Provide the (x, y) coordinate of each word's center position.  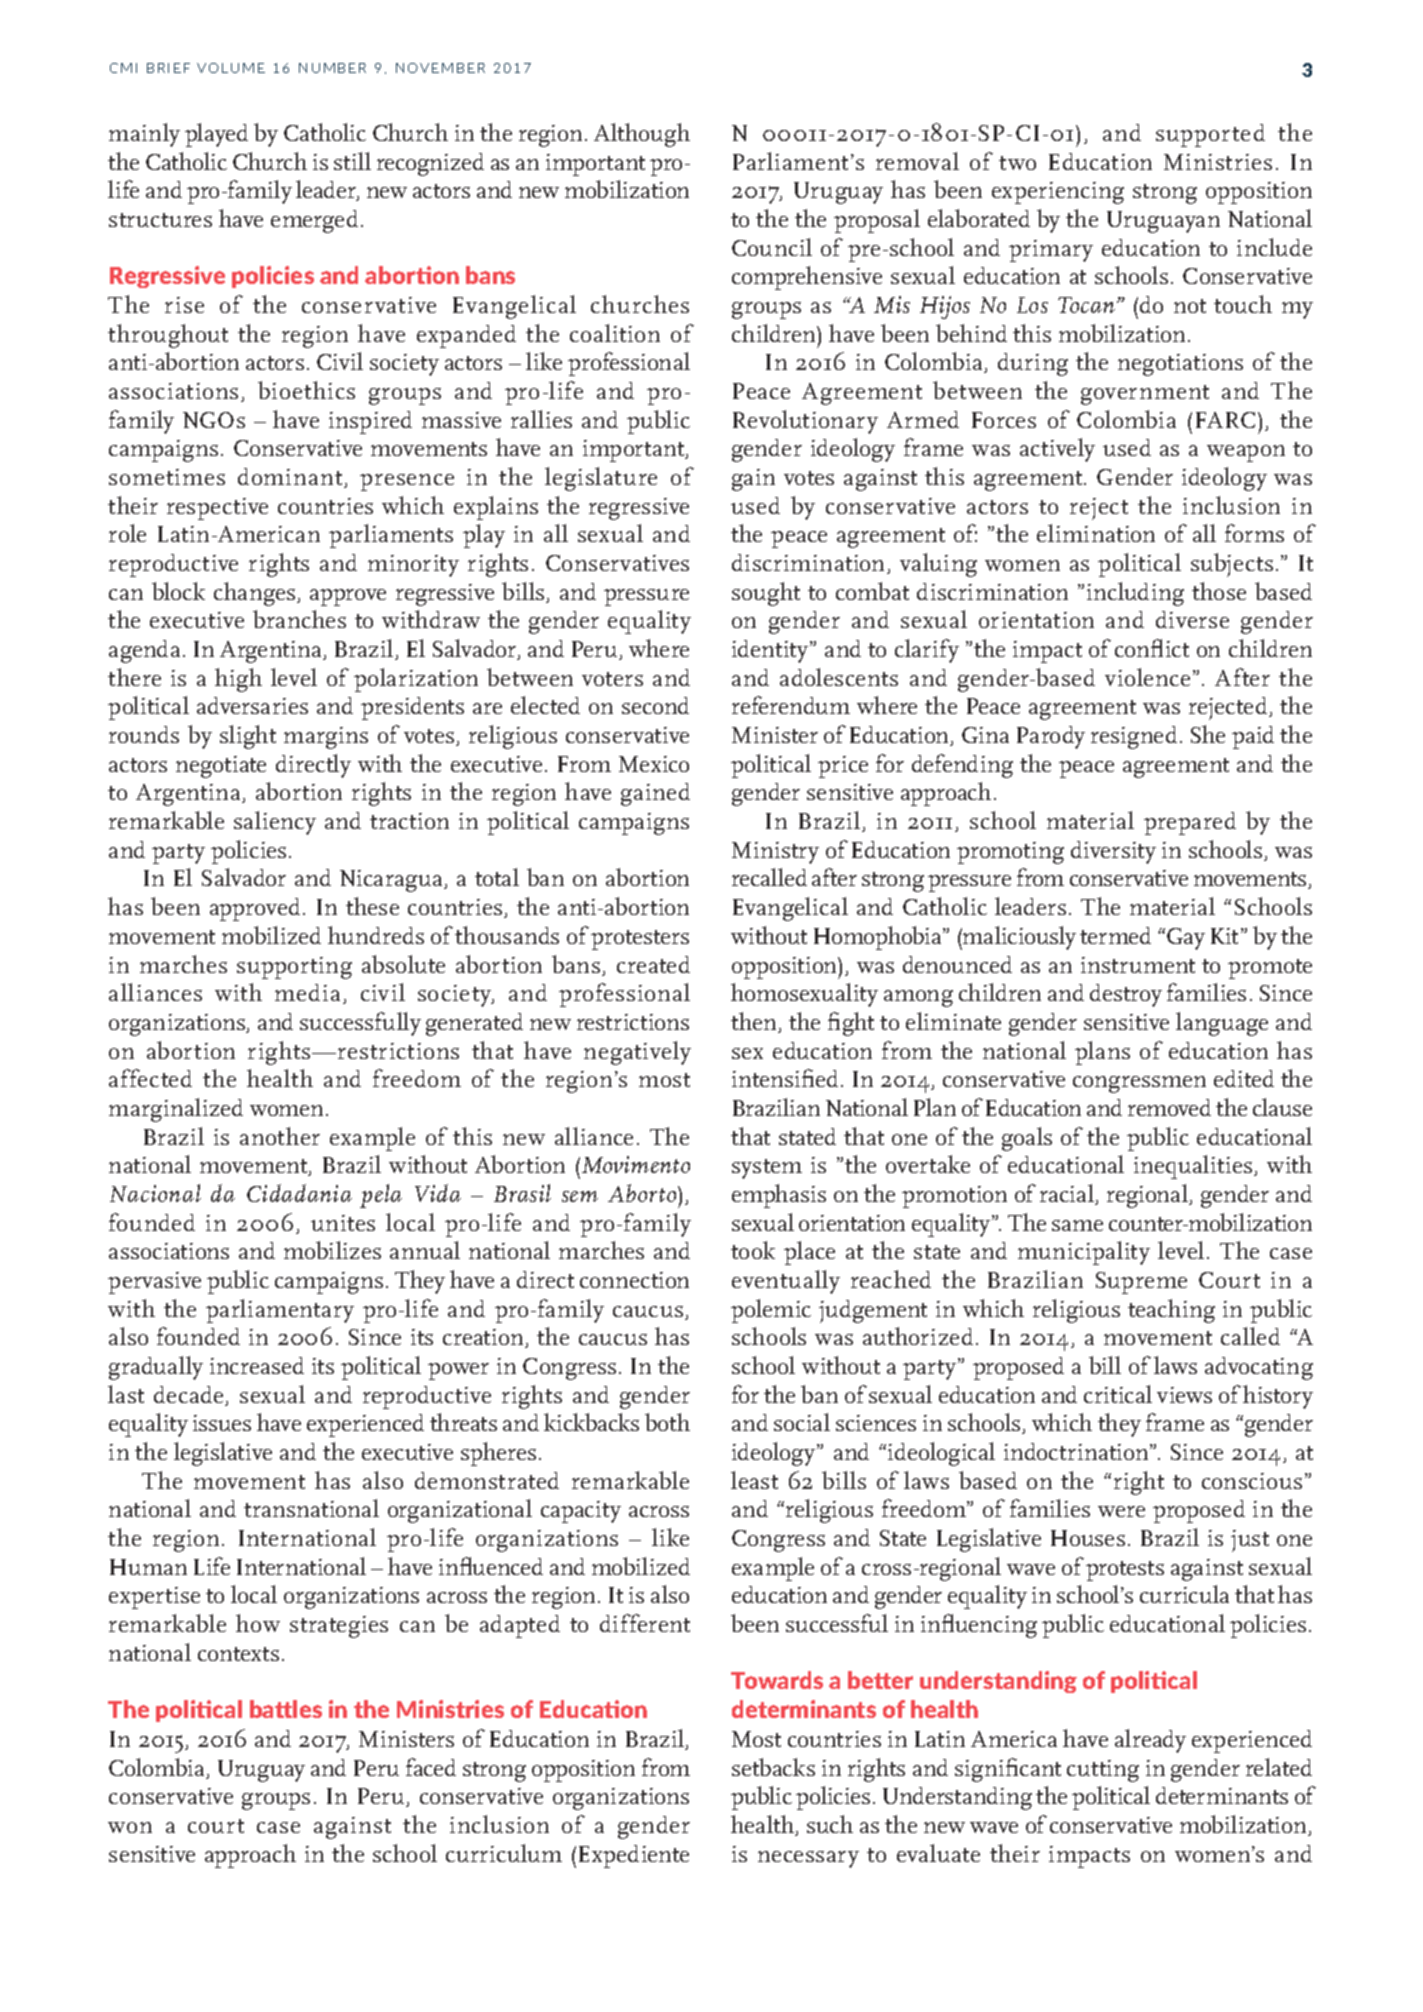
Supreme (1141, 1283)
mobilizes (332, 1250)
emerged (314, 221)
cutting (1103, 1771)
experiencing (1058, 193)
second (655, 705)
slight (248, 737)
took (753, 1250)
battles (286, 1709)
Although (642, 135)
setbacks (773, 1767)
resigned (1134, 737)
